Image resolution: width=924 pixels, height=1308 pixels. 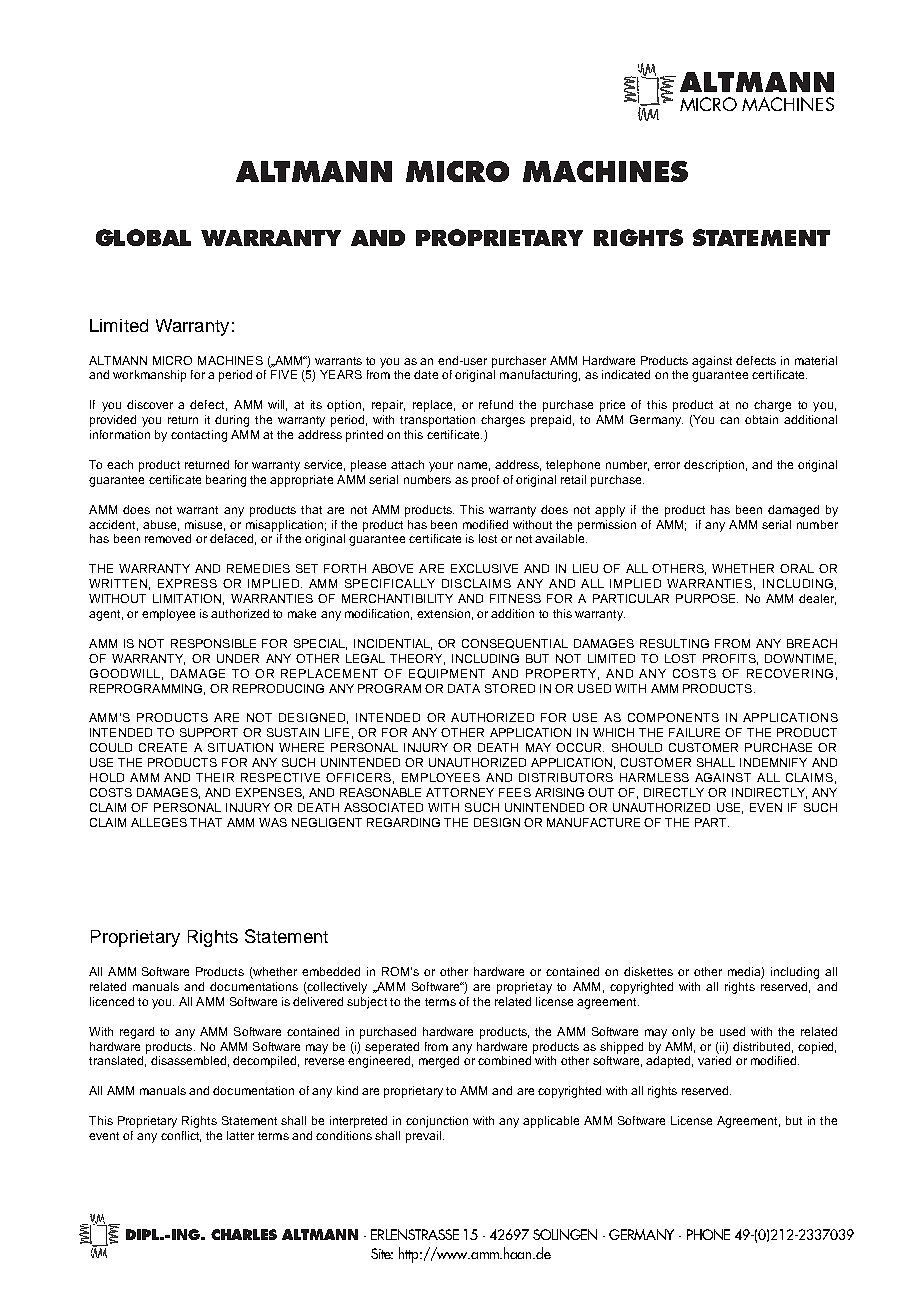 What do you see at coordinates (485, 481) in the screenshot?
I see `proof` at bounding box center [485, 481].
